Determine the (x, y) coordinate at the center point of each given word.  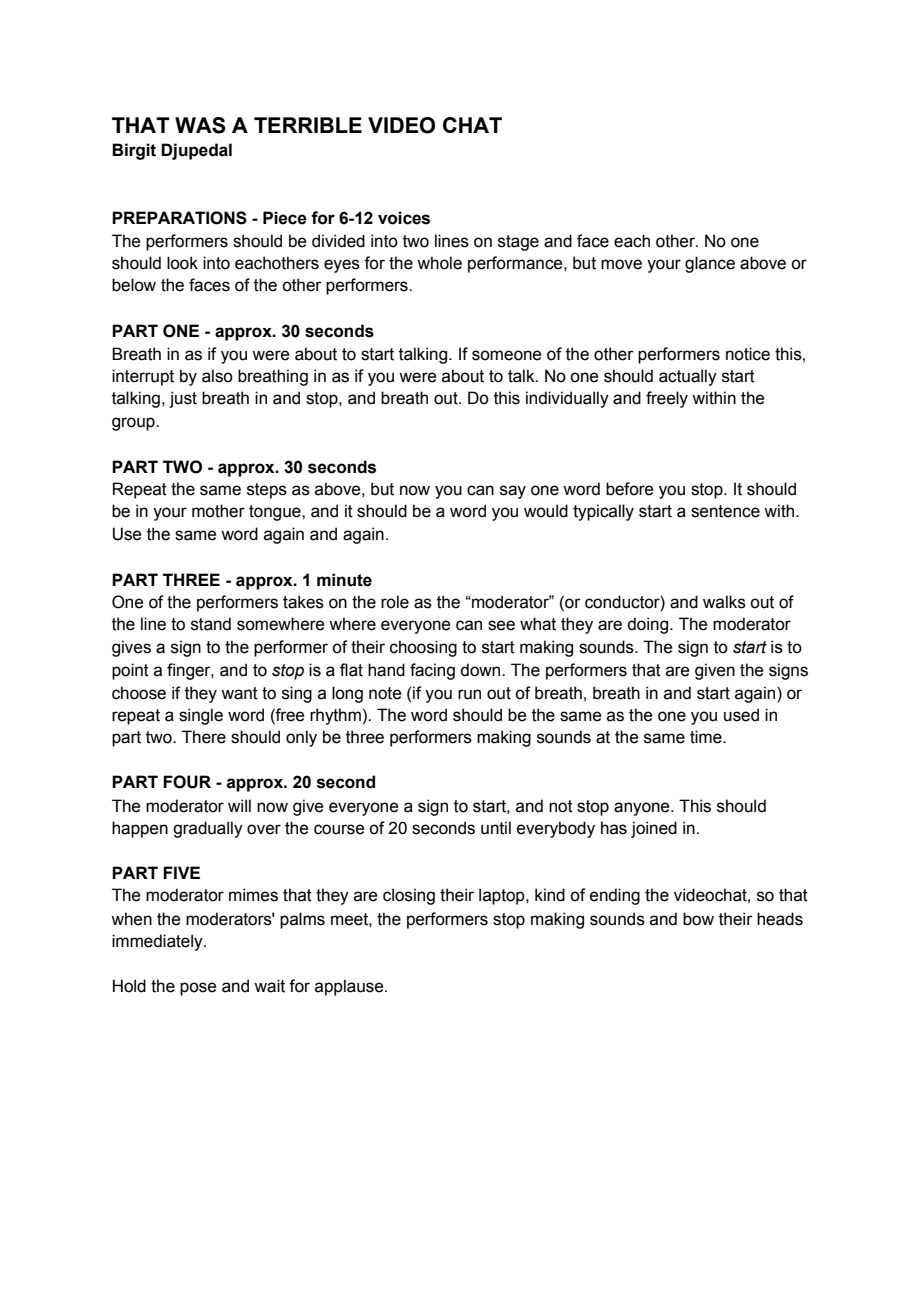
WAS (200, 125)
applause (350, 987)
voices (404, 218)
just (183, 399)
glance (710, 264)
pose (198, 989)
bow (698, 919)
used (741, 715)
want (239, 693)
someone (506, 355)
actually (688, 377)
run (469, 694)
